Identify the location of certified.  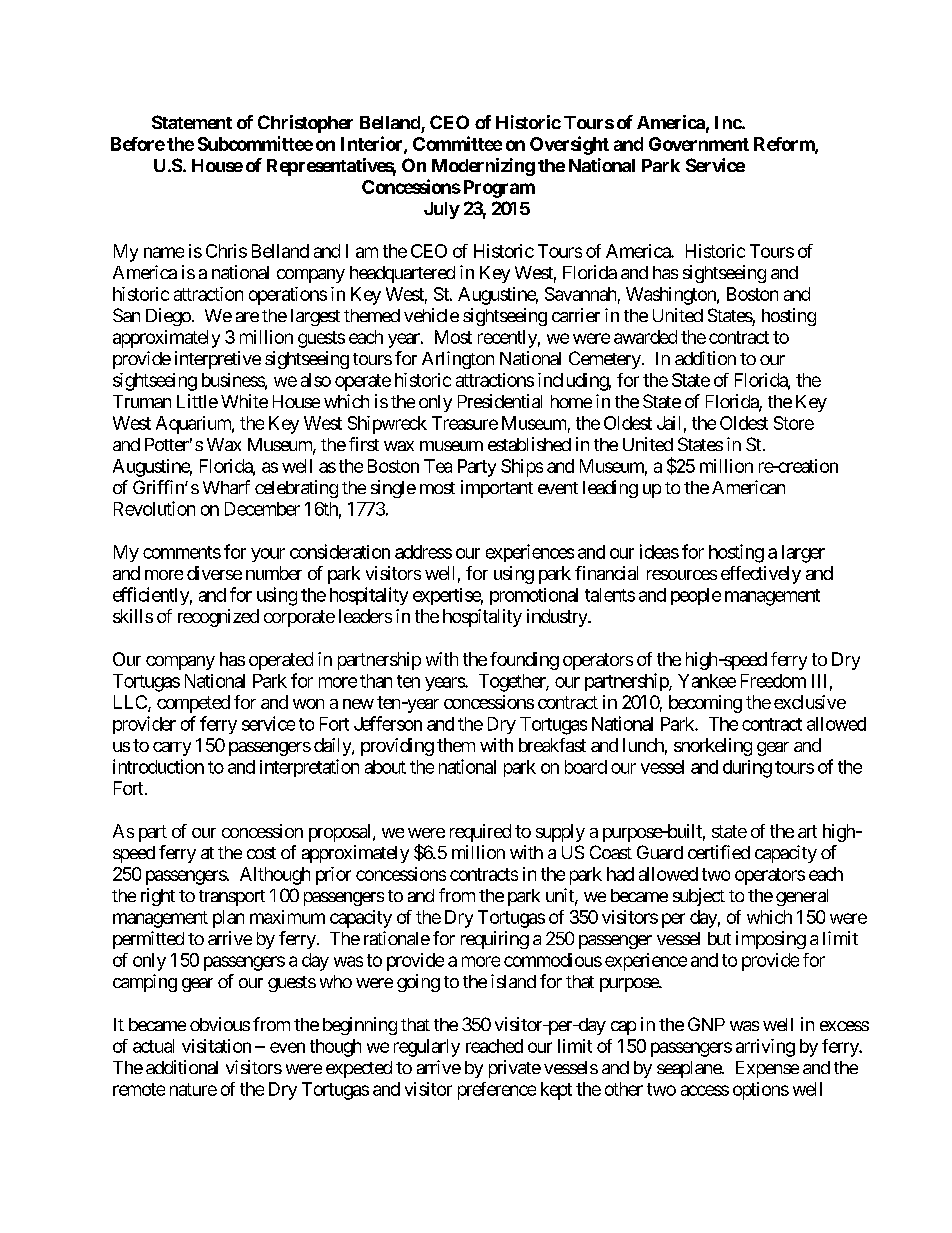
(719, 852).
